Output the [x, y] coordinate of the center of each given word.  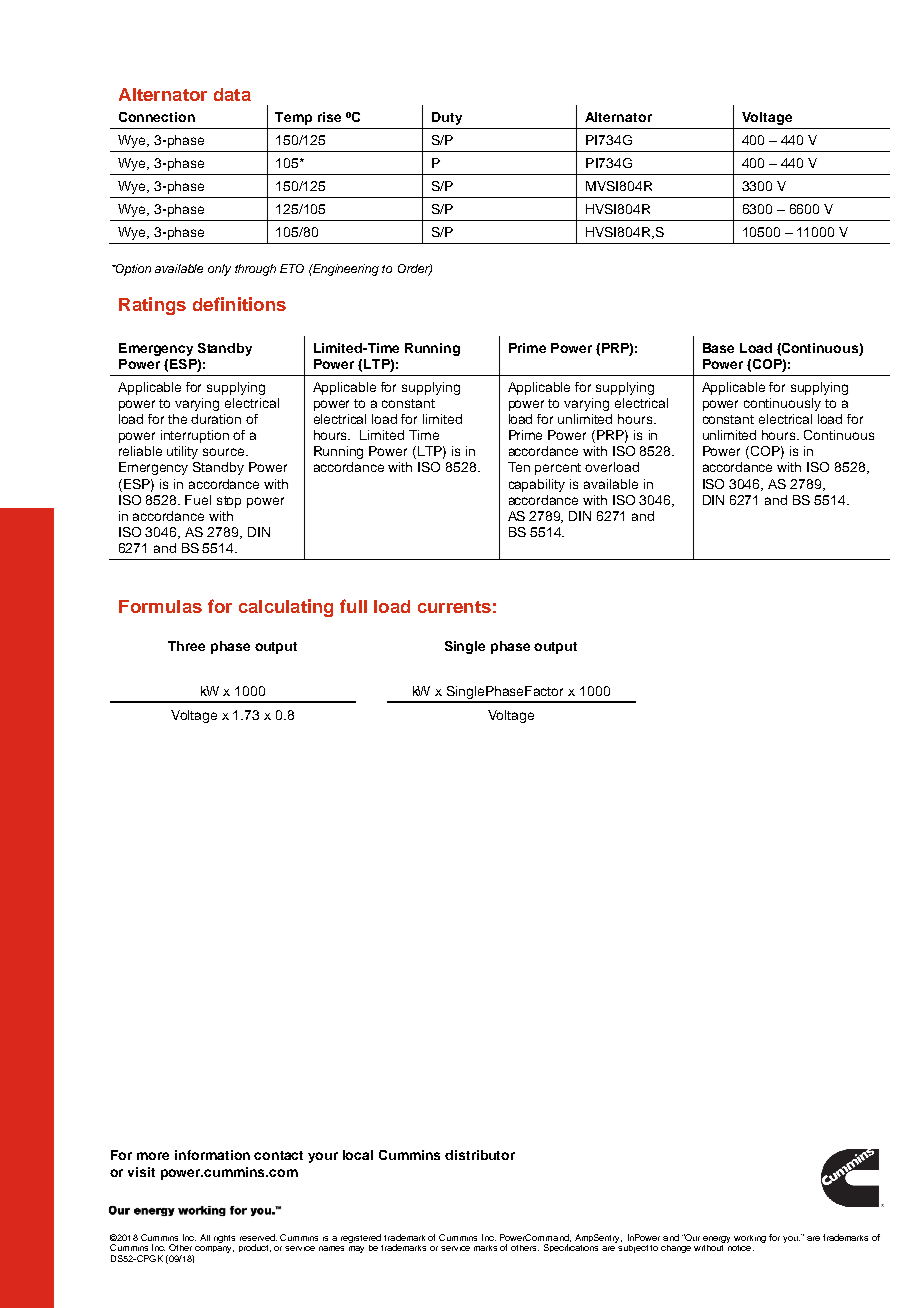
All [205, 1237]
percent [558, 469]
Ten [519, 467]
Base [718, 348]
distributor [480, 1155]
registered [361, 1238]
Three [186, 646]
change [676, 1249]
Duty [447, 118]
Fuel [198, 500]
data [232, 94]
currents [454, 607]
